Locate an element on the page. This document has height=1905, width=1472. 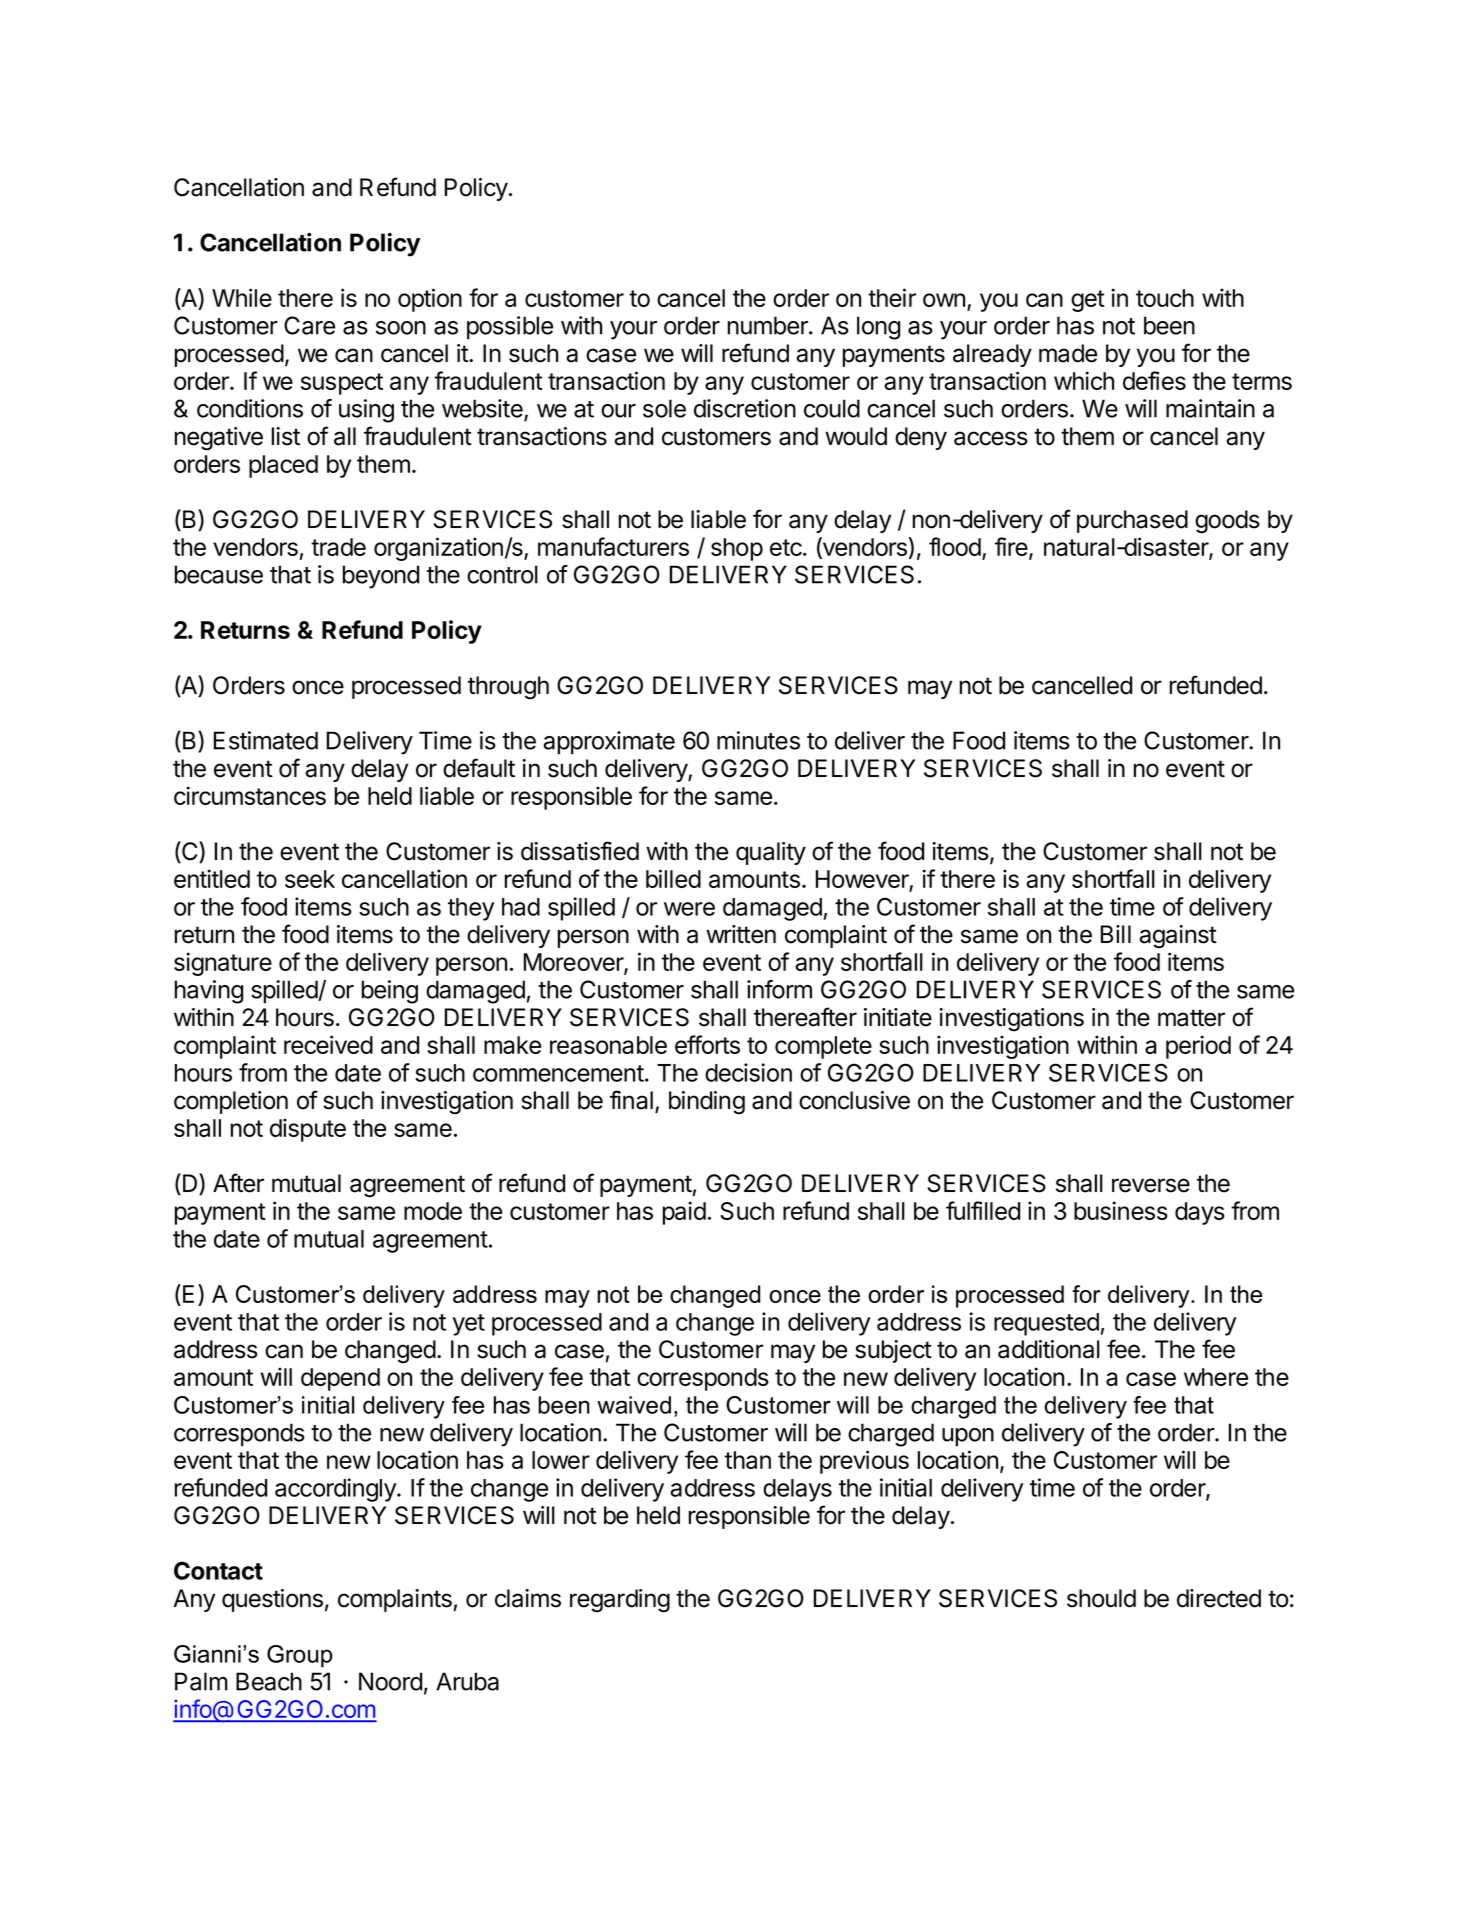
matter is located at coordinates (1191, 1018).
